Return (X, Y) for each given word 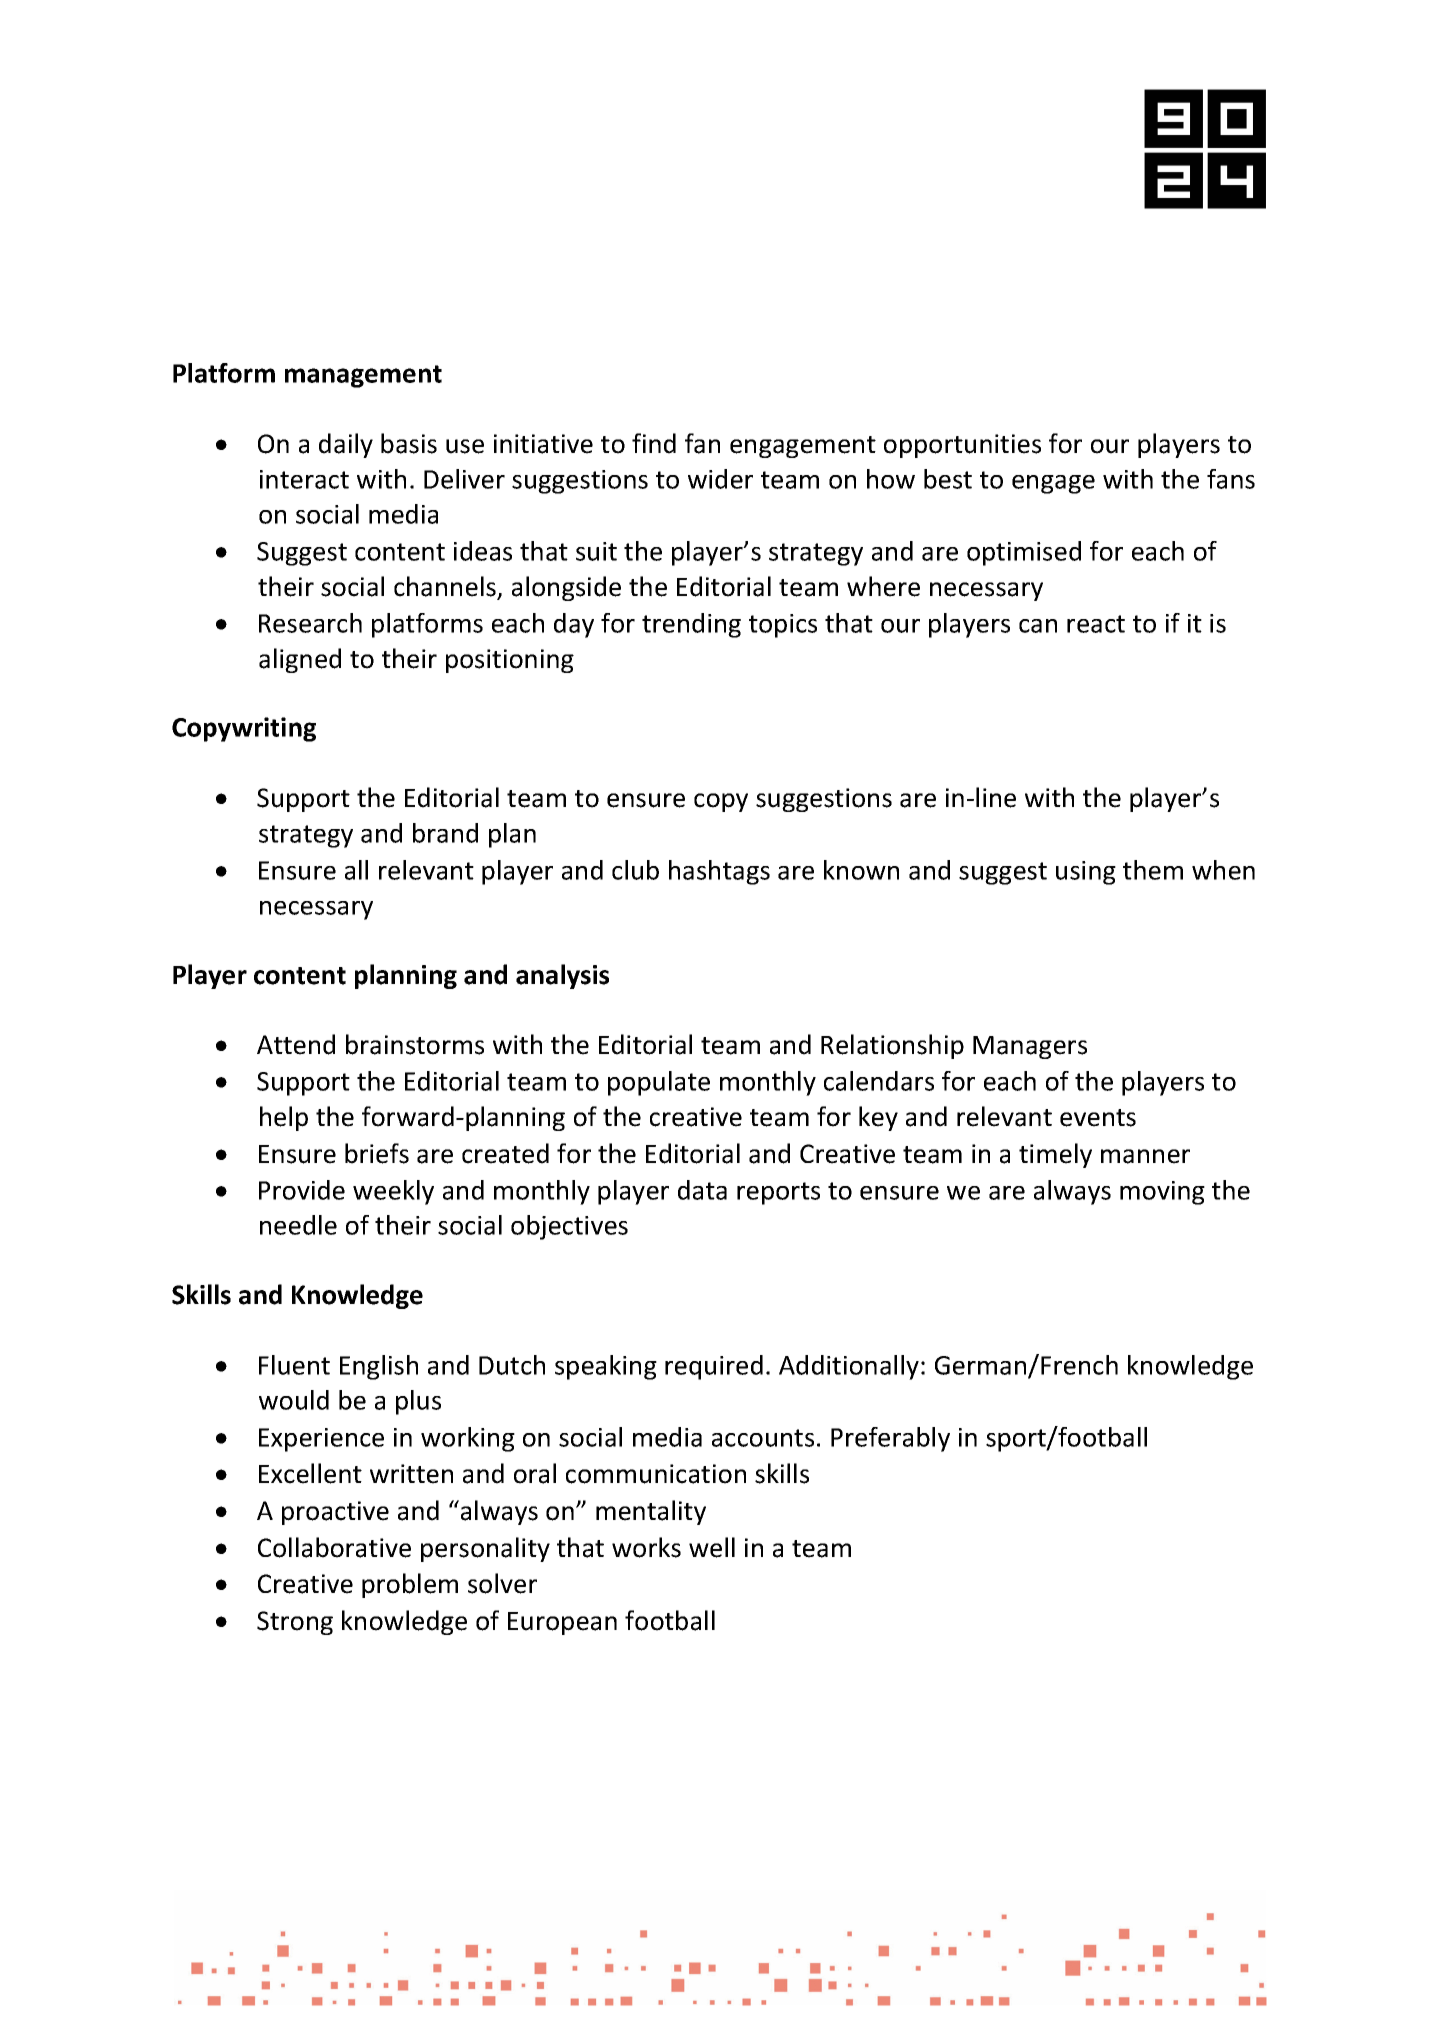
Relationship (892, 1046)
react (1096, 624)
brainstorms (415, 1044)
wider (720, 479)
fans (1231, 479)
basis (409, 443)
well (712, 1547)
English (379, 1367)
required (714, 1367)
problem (410, 1585)
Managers (1030, 1047)
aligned (300, 660)
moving (1162, 1193)
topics (783, 626)
